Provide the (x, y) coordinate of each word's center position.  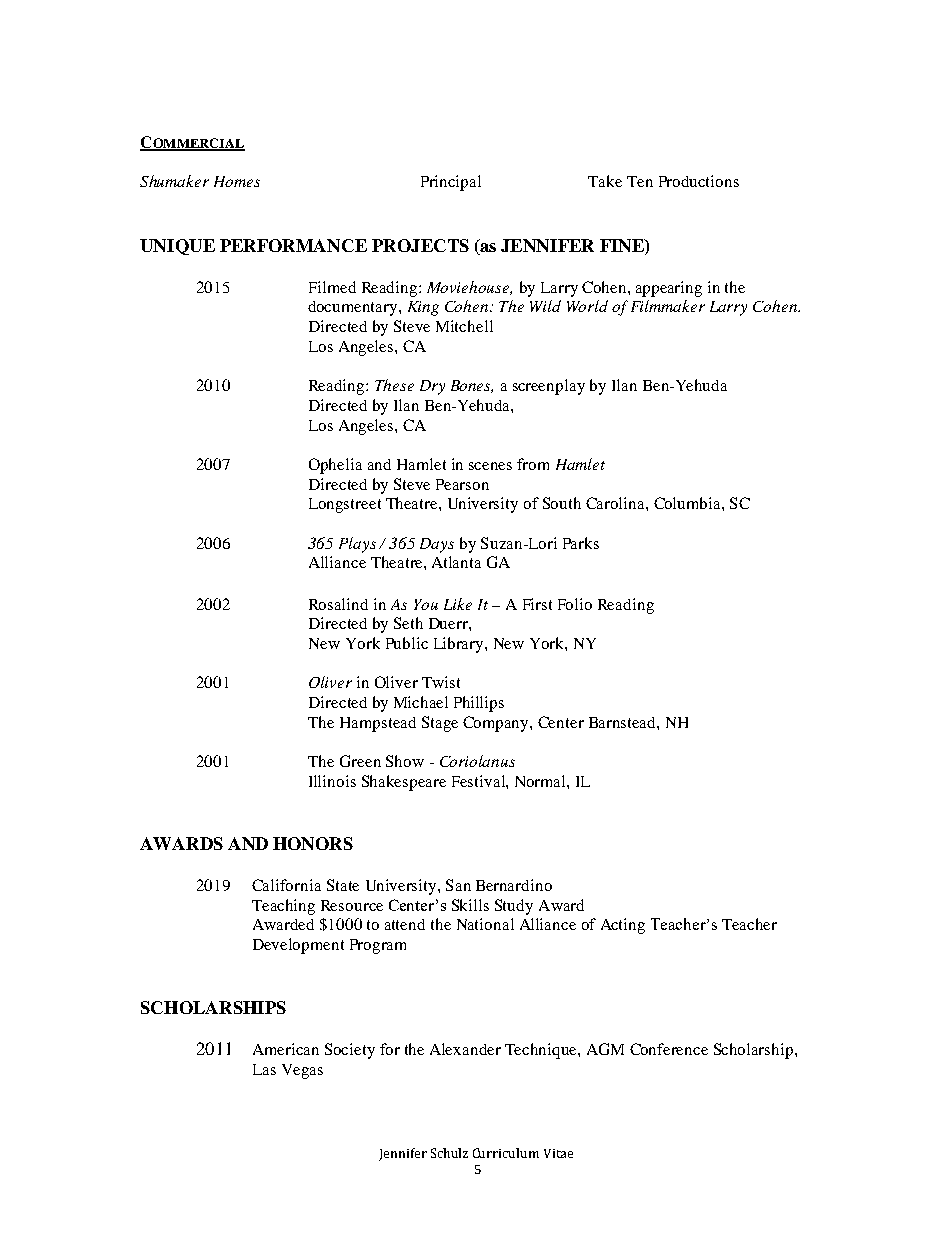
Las (264, 1069)
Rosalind (338, 604)
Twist (441, 682)
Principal (451, 183)
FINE (623, 245)
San (458, 885)
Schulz (449, 1153)
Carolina (616, 503)
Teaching (283, 907)
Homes (237, 181)
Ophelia (335, 466)
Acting (623, 926)
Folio (575, 604)
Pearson (462, 484)
